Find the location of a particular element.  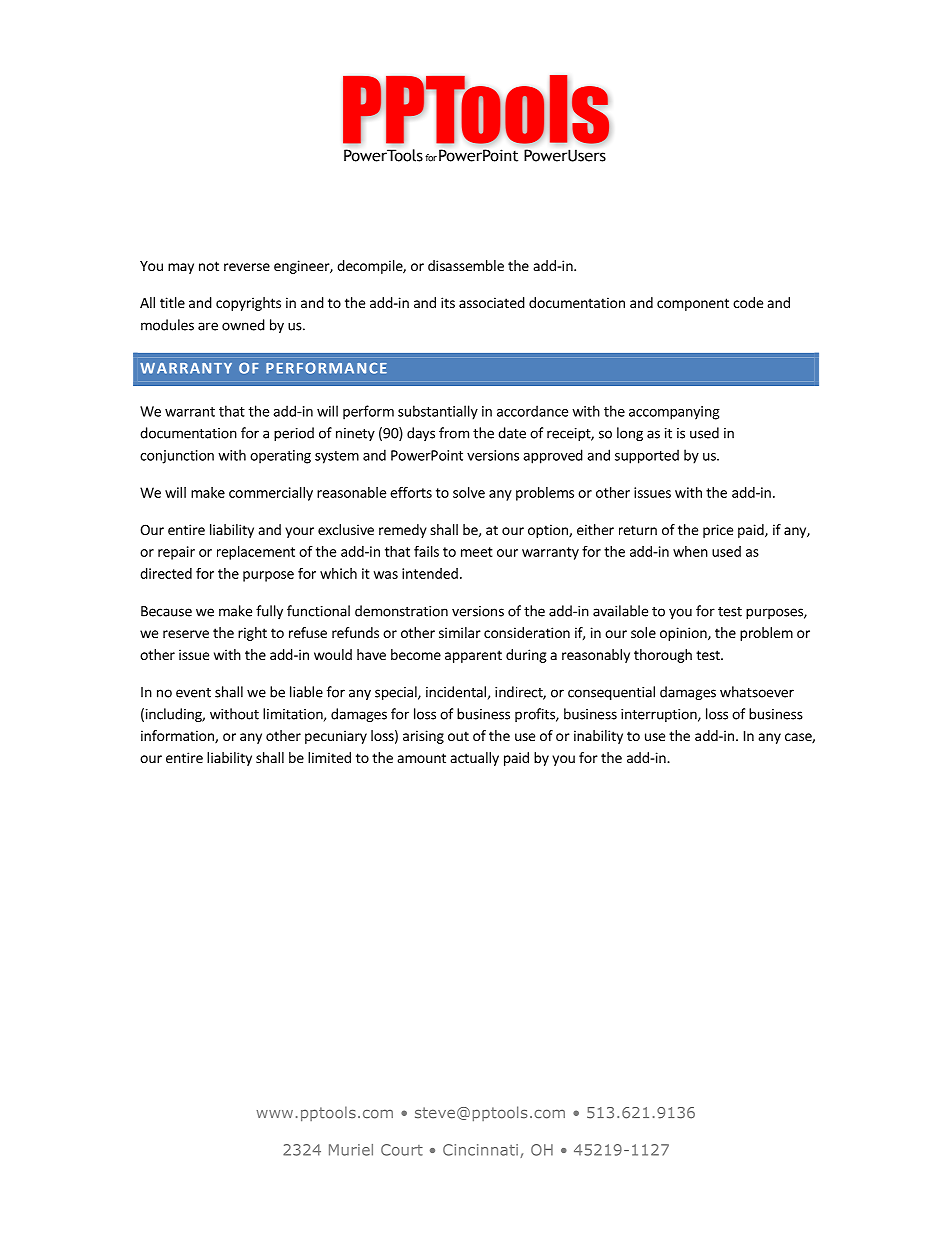

incidental is located at coordinates (456, 692).
